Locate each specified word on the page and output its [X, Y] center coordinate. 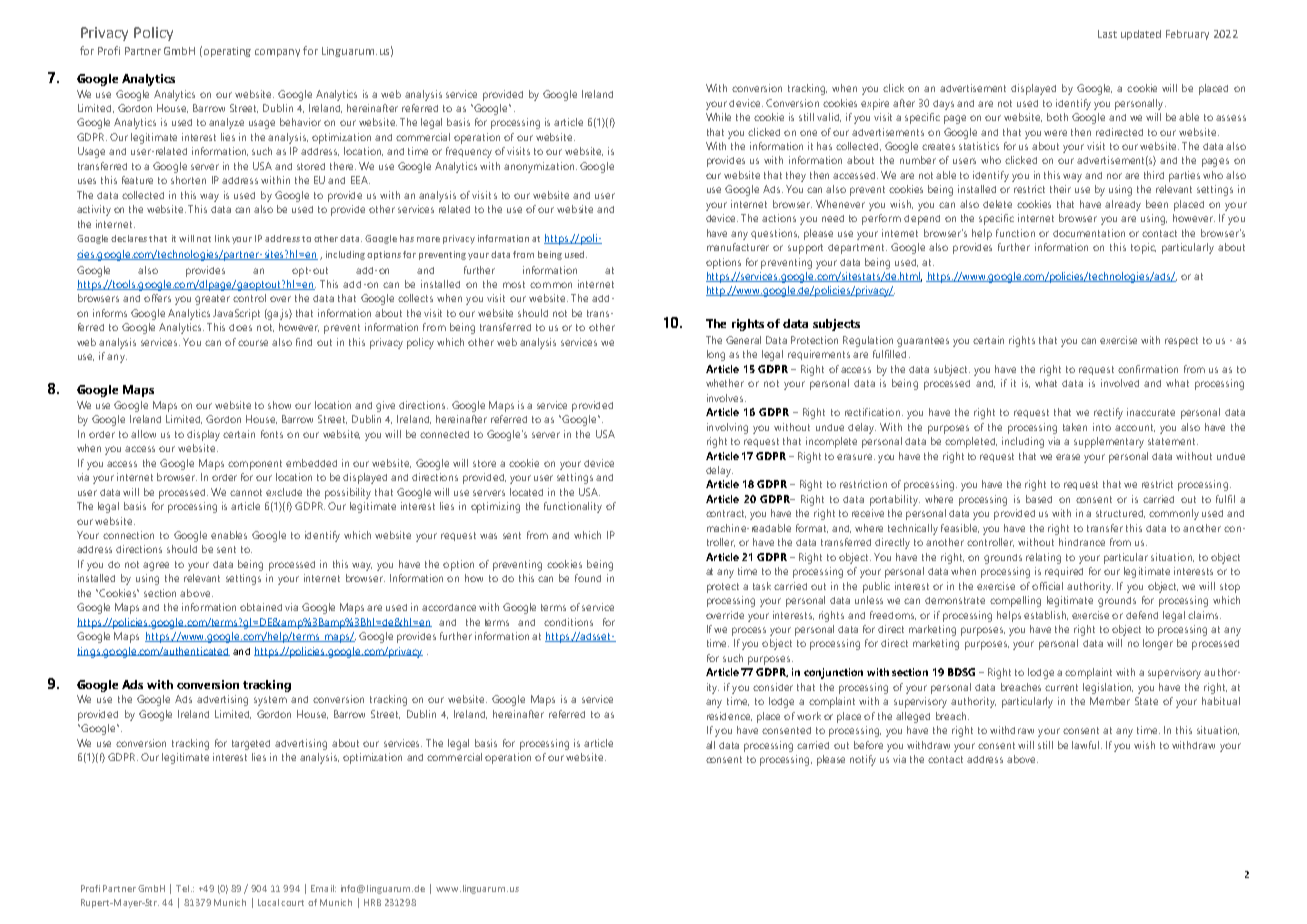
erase [1068, 457]
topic [1143, 248]
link [222, 238]
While [718, 117]
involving [727, 428]
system [270, 701]
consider [773, 687]
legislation [1108, 688]
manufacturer [738, 247]
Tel [182, 888]
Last [1107, 34]
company [277, 53]
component [255, 465]
